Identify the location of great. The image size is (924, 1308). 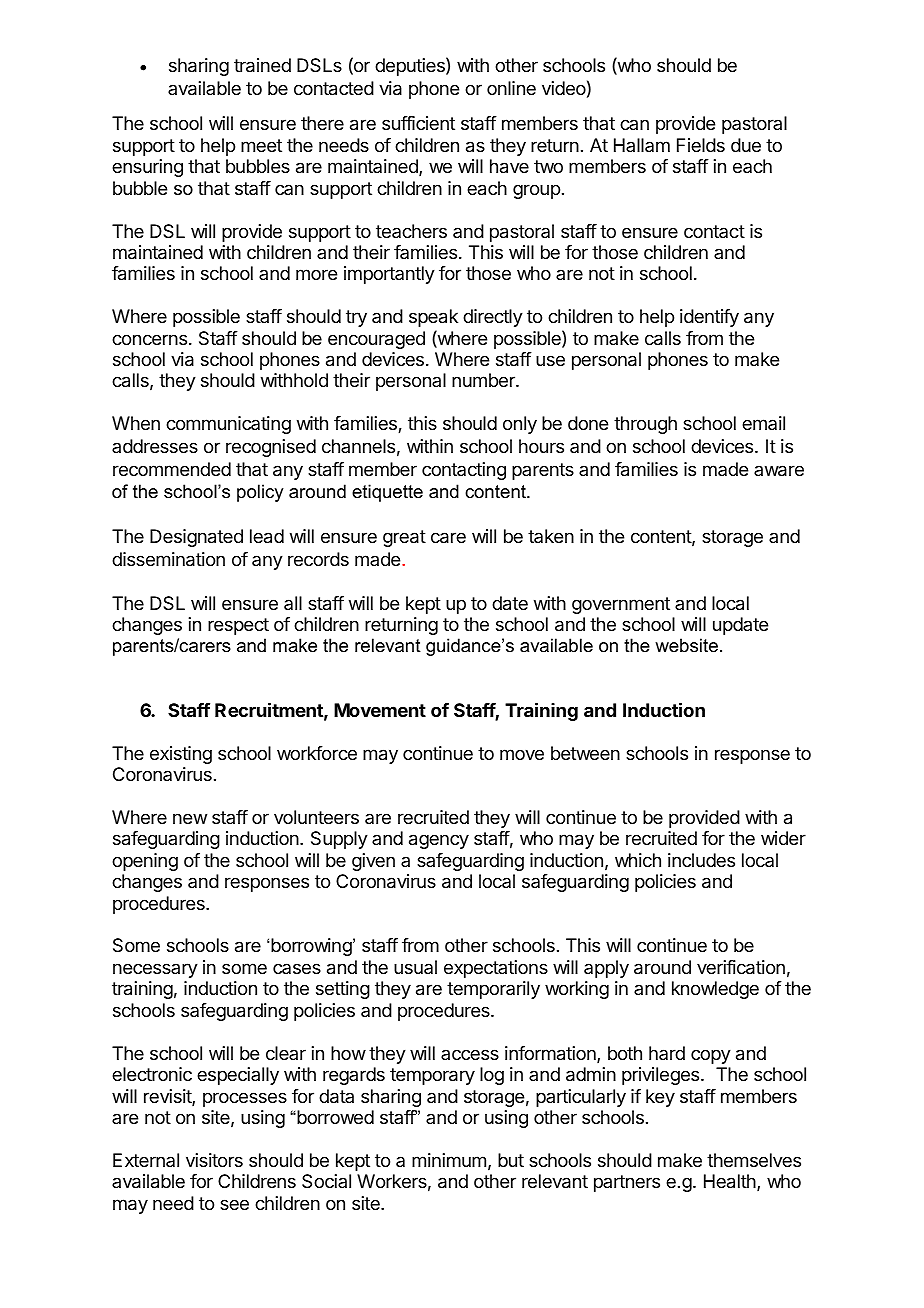
(404, 538).
